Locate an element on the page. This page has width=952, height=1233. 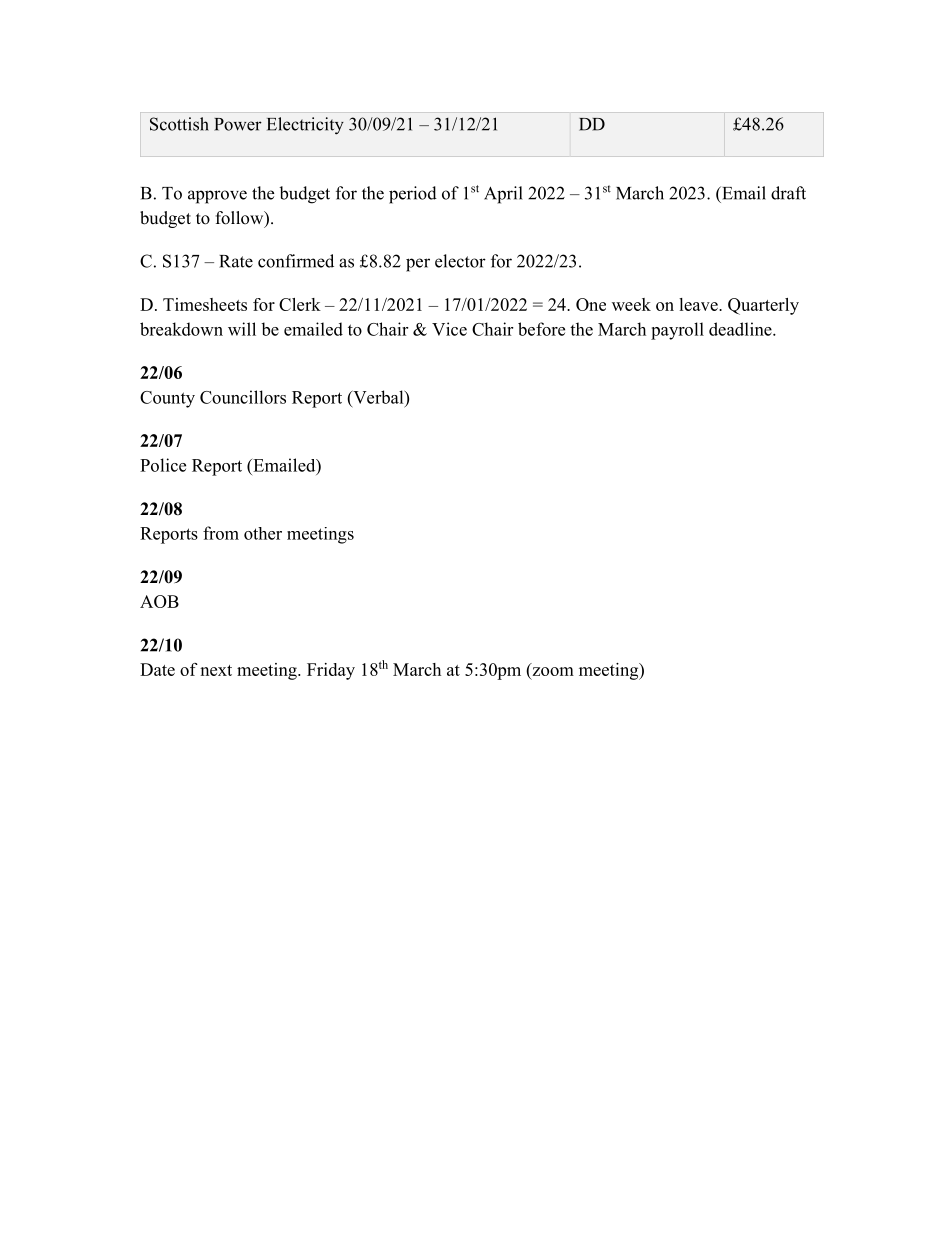
Vice is located at coordinates (449, 329).
